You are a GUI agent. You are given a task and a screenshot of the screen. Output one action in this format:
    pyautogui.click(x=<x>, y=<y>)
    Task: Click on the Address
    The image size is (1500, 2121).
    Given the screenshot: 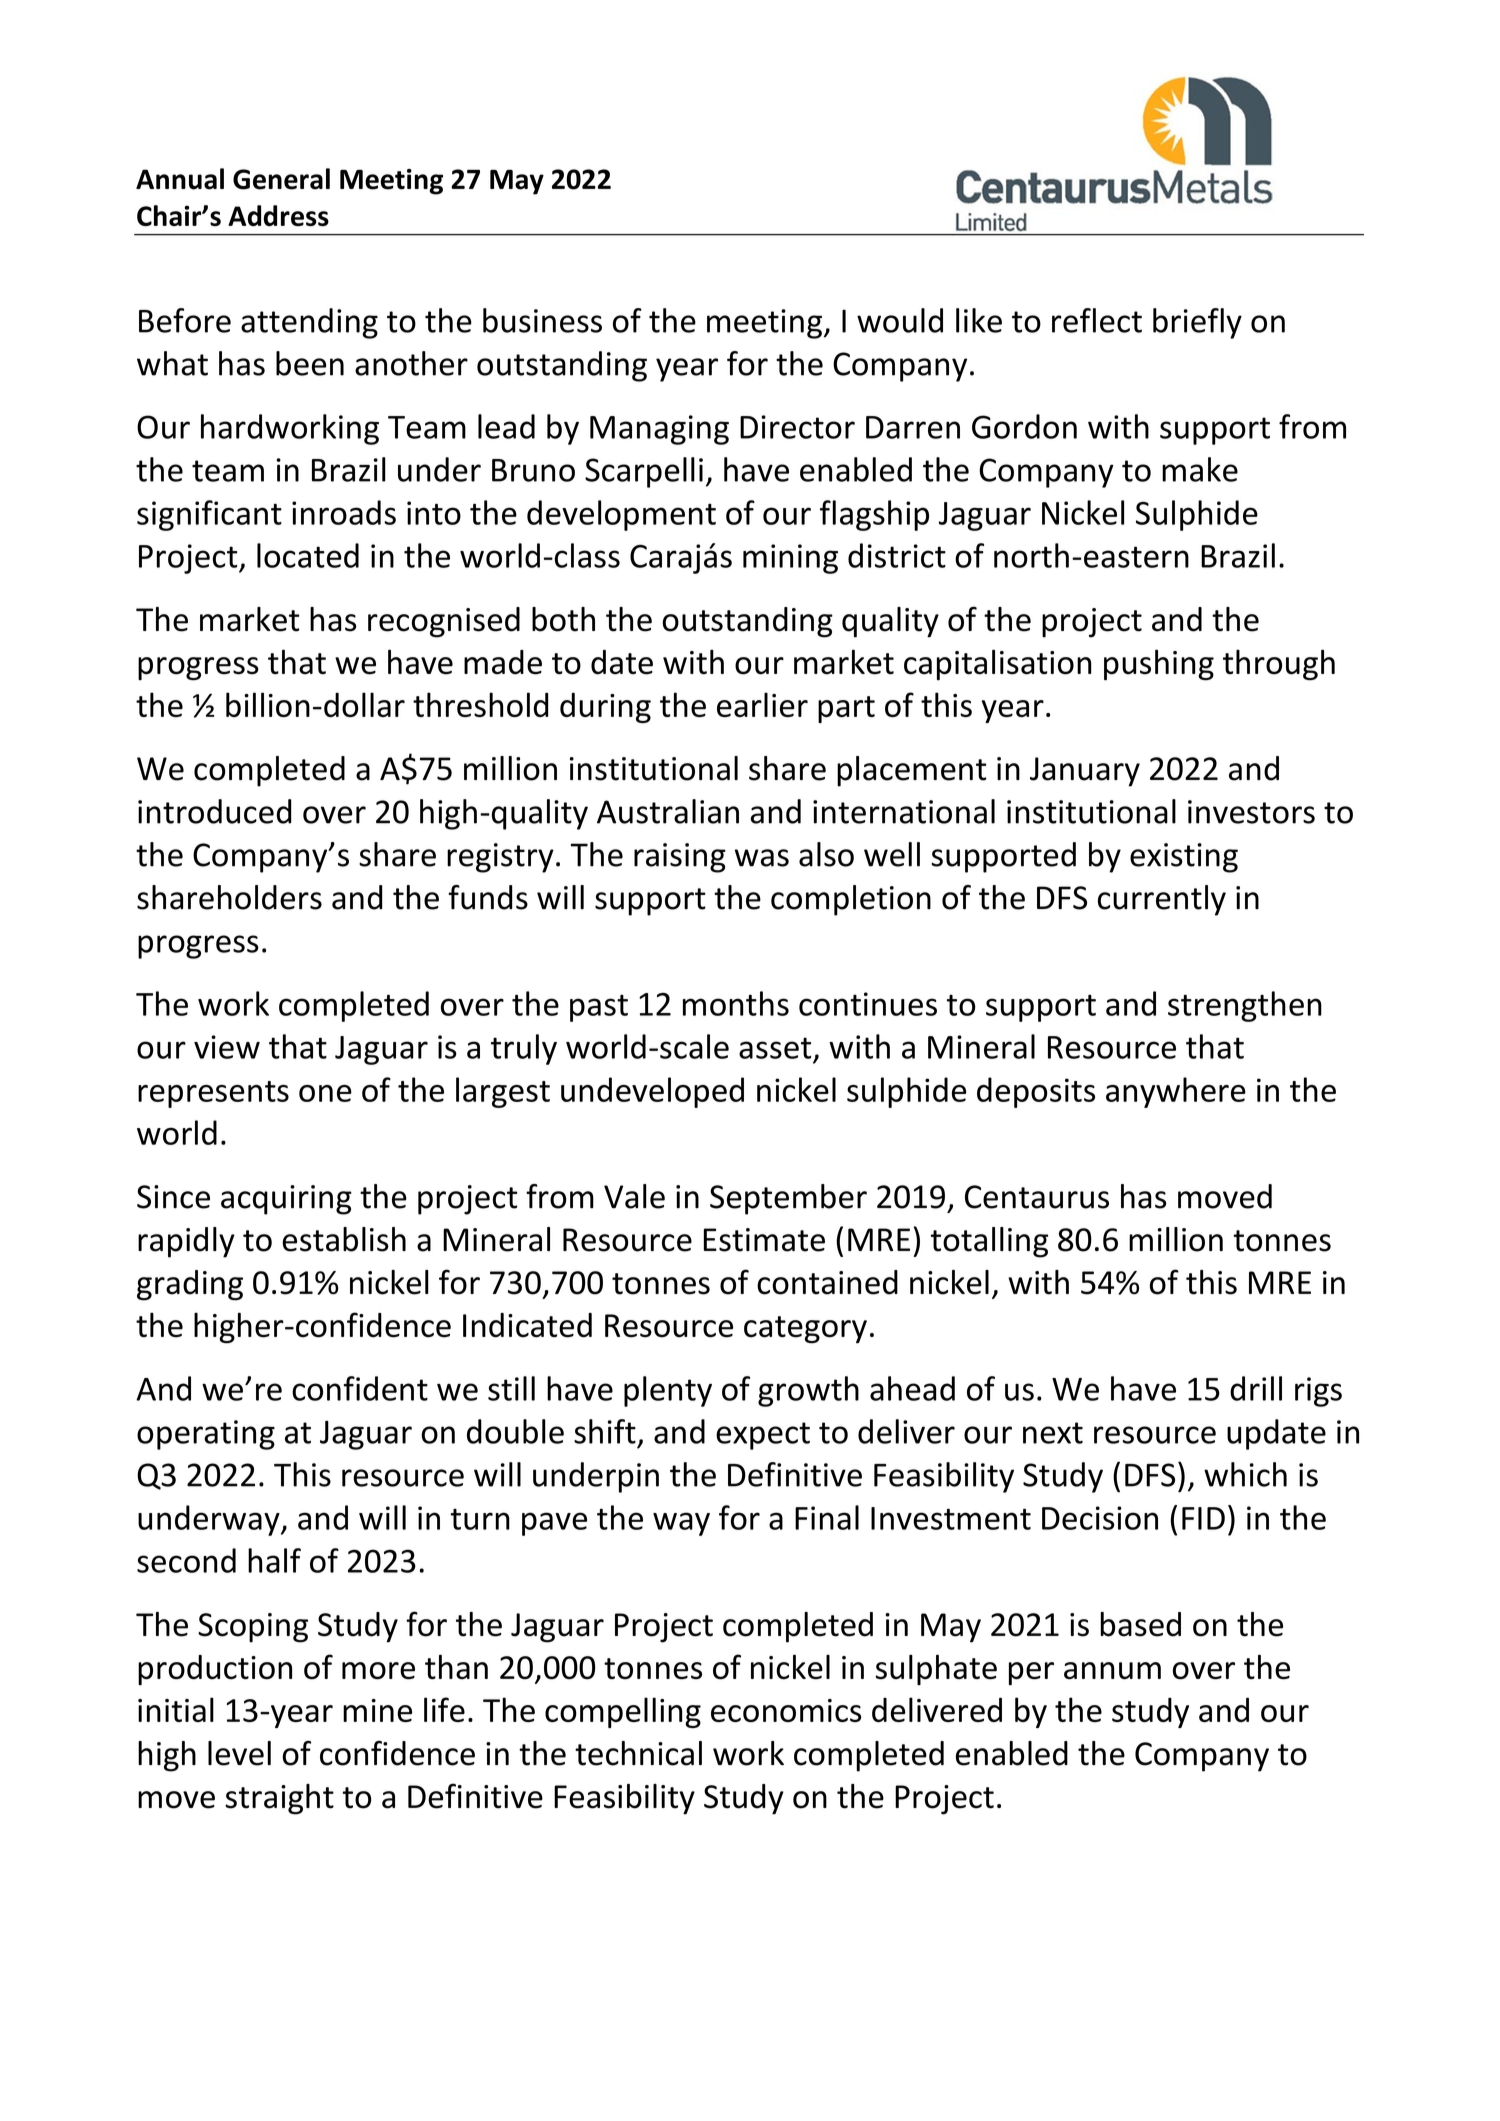 What is the action you would take?
    pyautogui.click(x=278, y=215)
